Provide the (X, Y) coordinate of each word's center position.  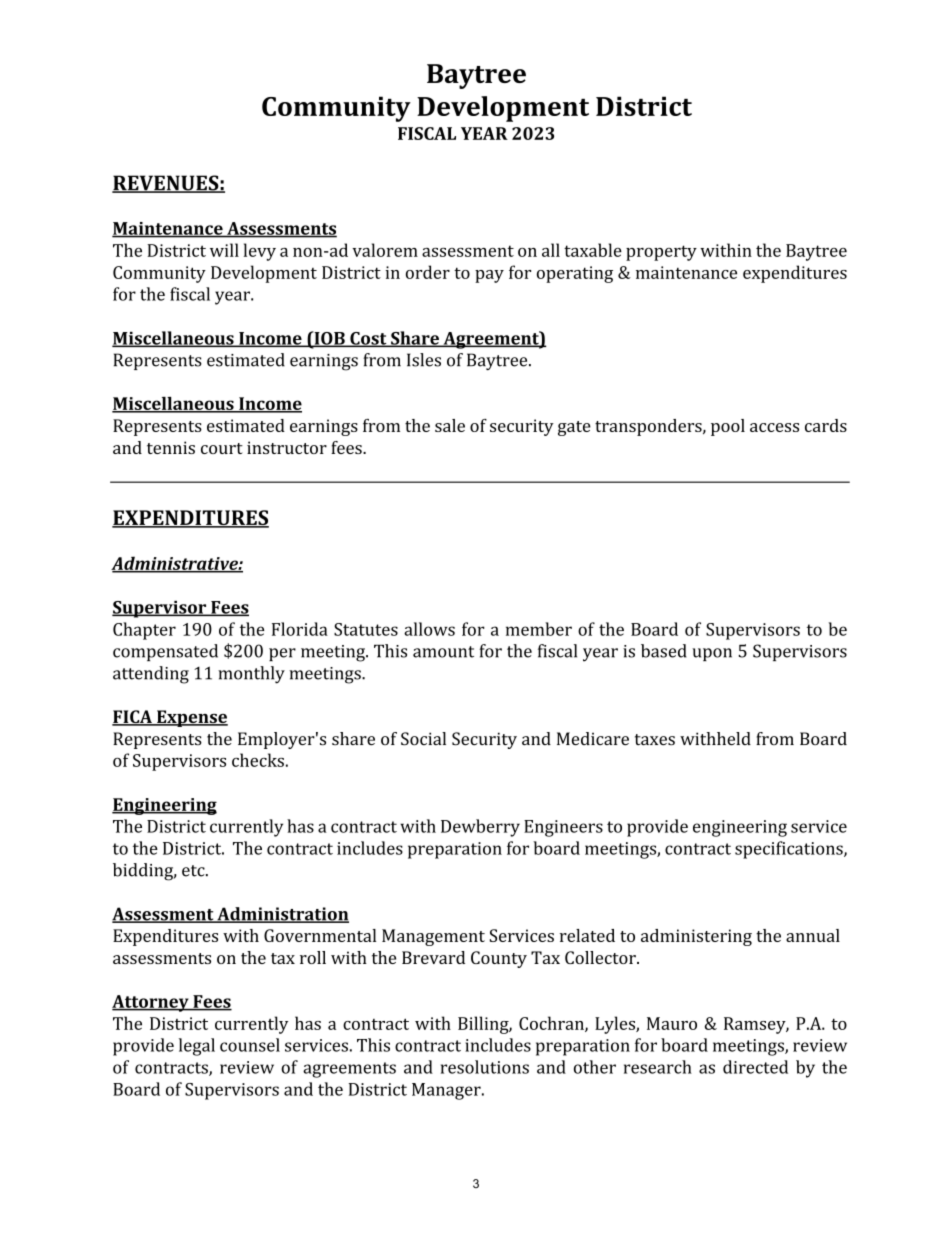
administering (696, 937)
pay (489, 276)
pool (728, 427)
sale (450, 425)
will (224, 250)
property (661, 253)
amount (443, 652)
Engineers (563, 828)
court (222, 448)
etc (194, 871)
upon (712, 654)
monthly (251, 675)
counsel (250, 1045)
